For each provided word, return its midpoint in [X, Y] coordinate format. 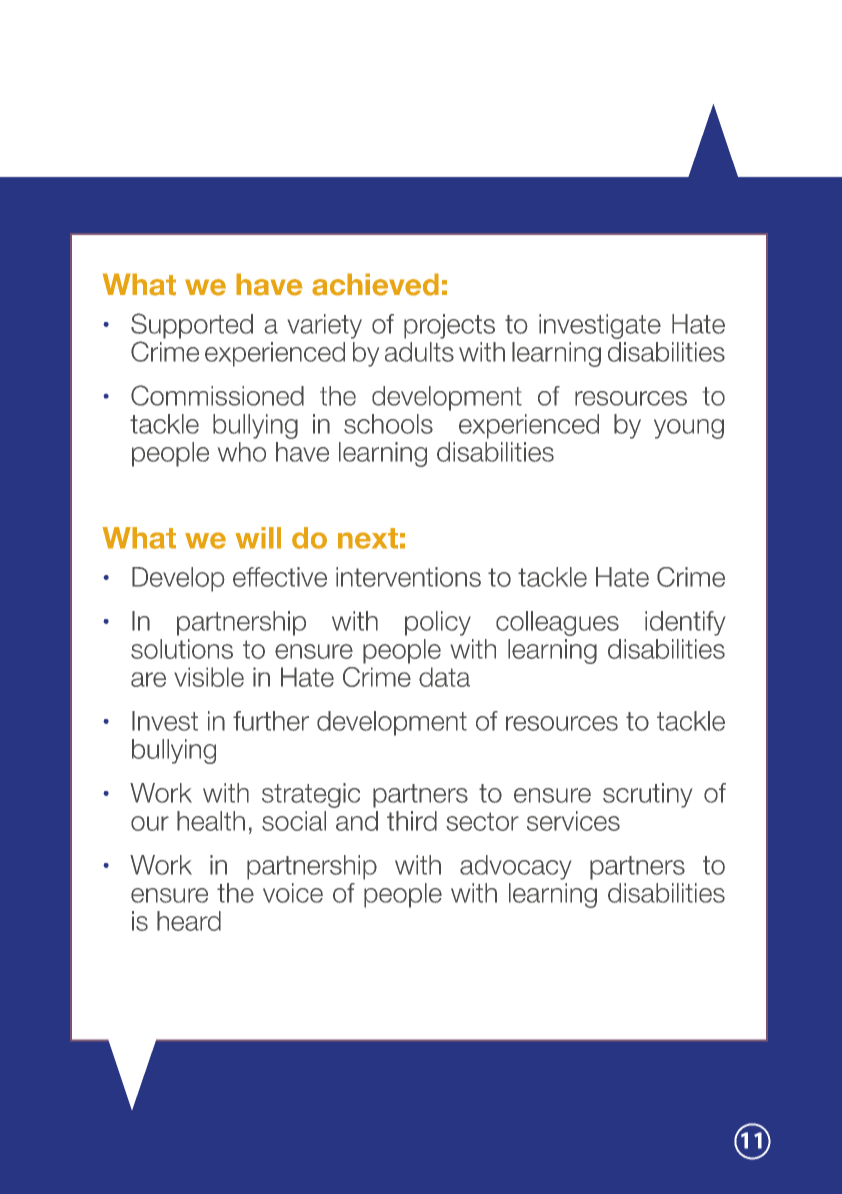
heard [189, 921]
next [368, 538]
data [444, 677]
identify [685, 623]
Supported [192, 326]
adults [419, 352]
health [211, 821]
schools [388, 424]
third [412, 821]
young [689, 429]
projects [449, 326]
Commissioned [217, 395]
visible [209, 677]
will [258, 538]
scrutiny [647, 795]
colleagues [557, 623]
